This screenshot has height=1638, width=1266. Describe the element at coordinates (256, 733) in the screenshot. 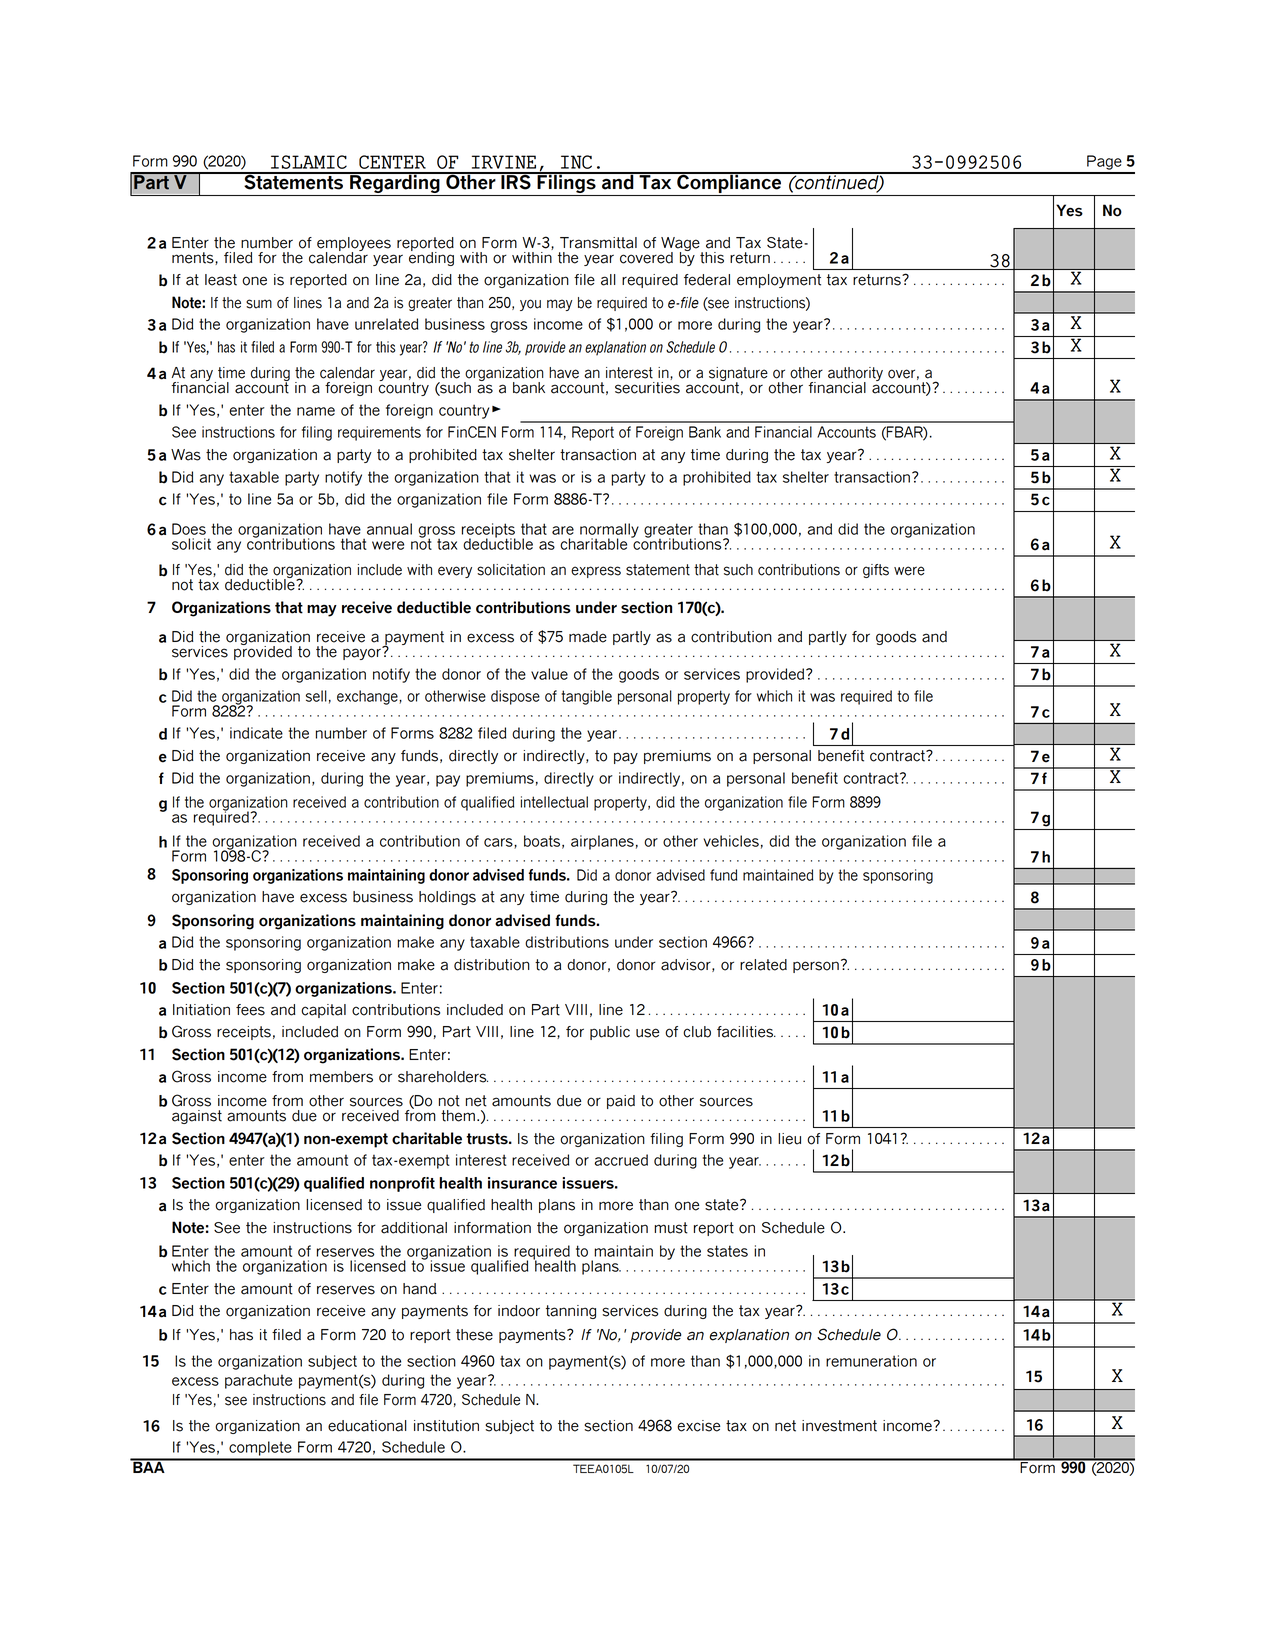

I see `indicate` at that location.
